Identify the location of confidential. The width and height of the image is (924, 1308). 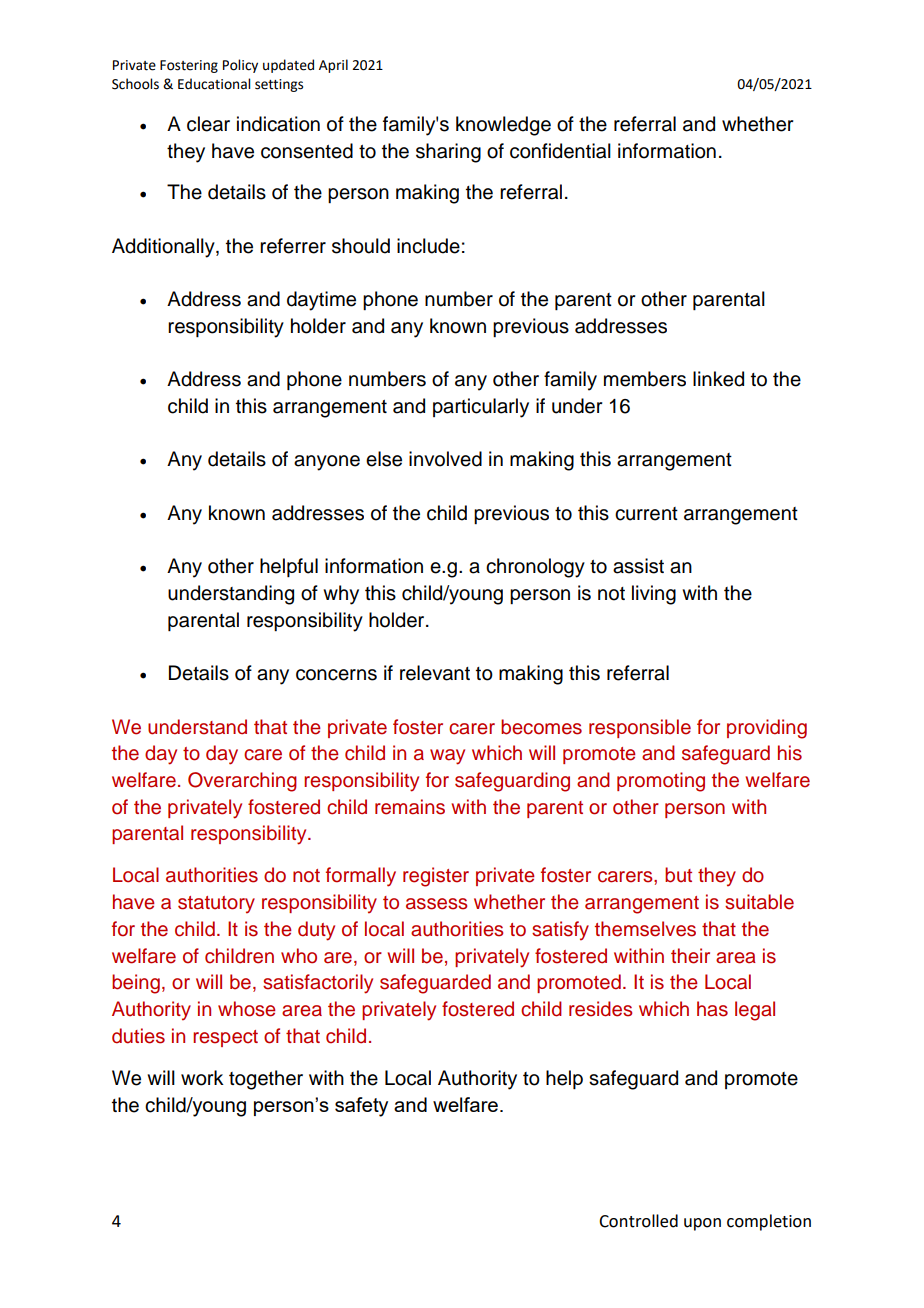
(560, 151).
